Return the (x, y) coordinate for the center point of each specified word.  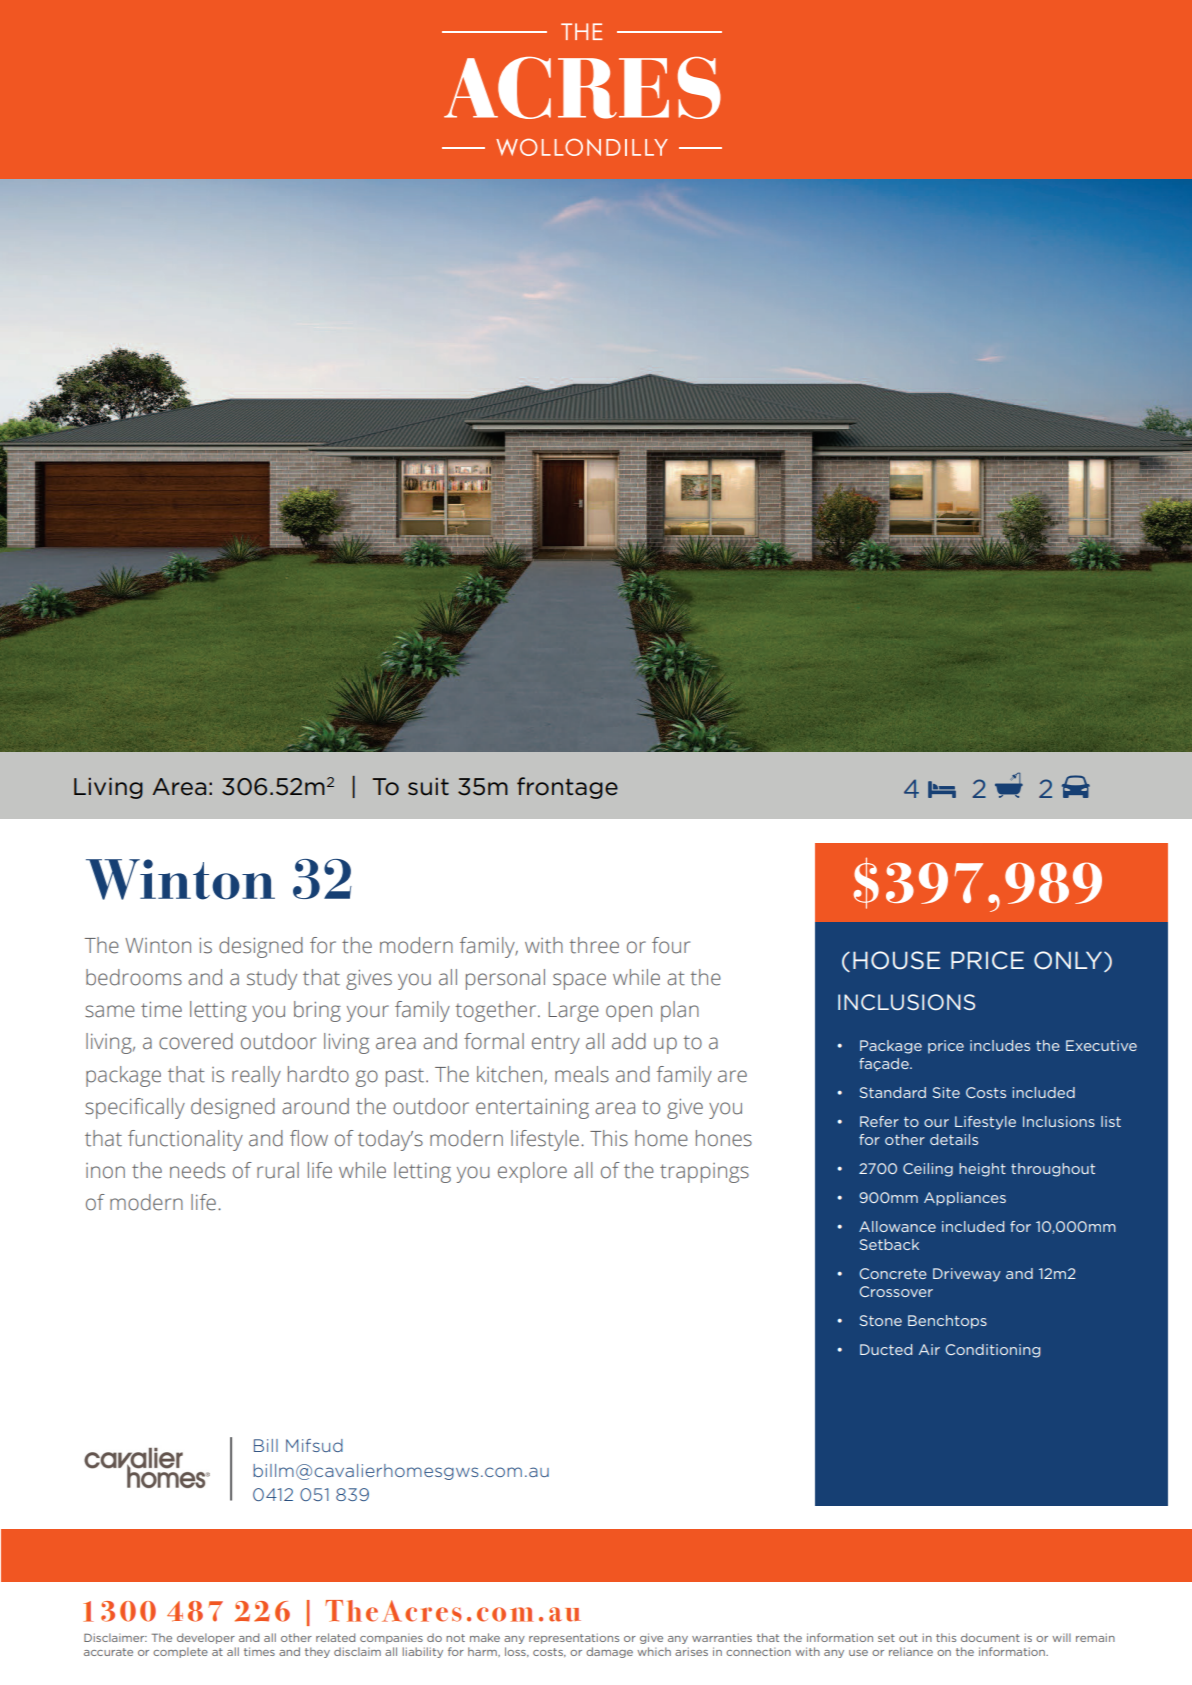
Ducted (886, 1349)
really (256, 1076)
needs (197, 1170)
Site (946, 1092)
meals (582, 1074)
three (594, 945)
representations (574, 1638)
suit (428, 787)
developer (206, 1638)
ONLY (1069, 961)
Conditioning (992, 1351)
